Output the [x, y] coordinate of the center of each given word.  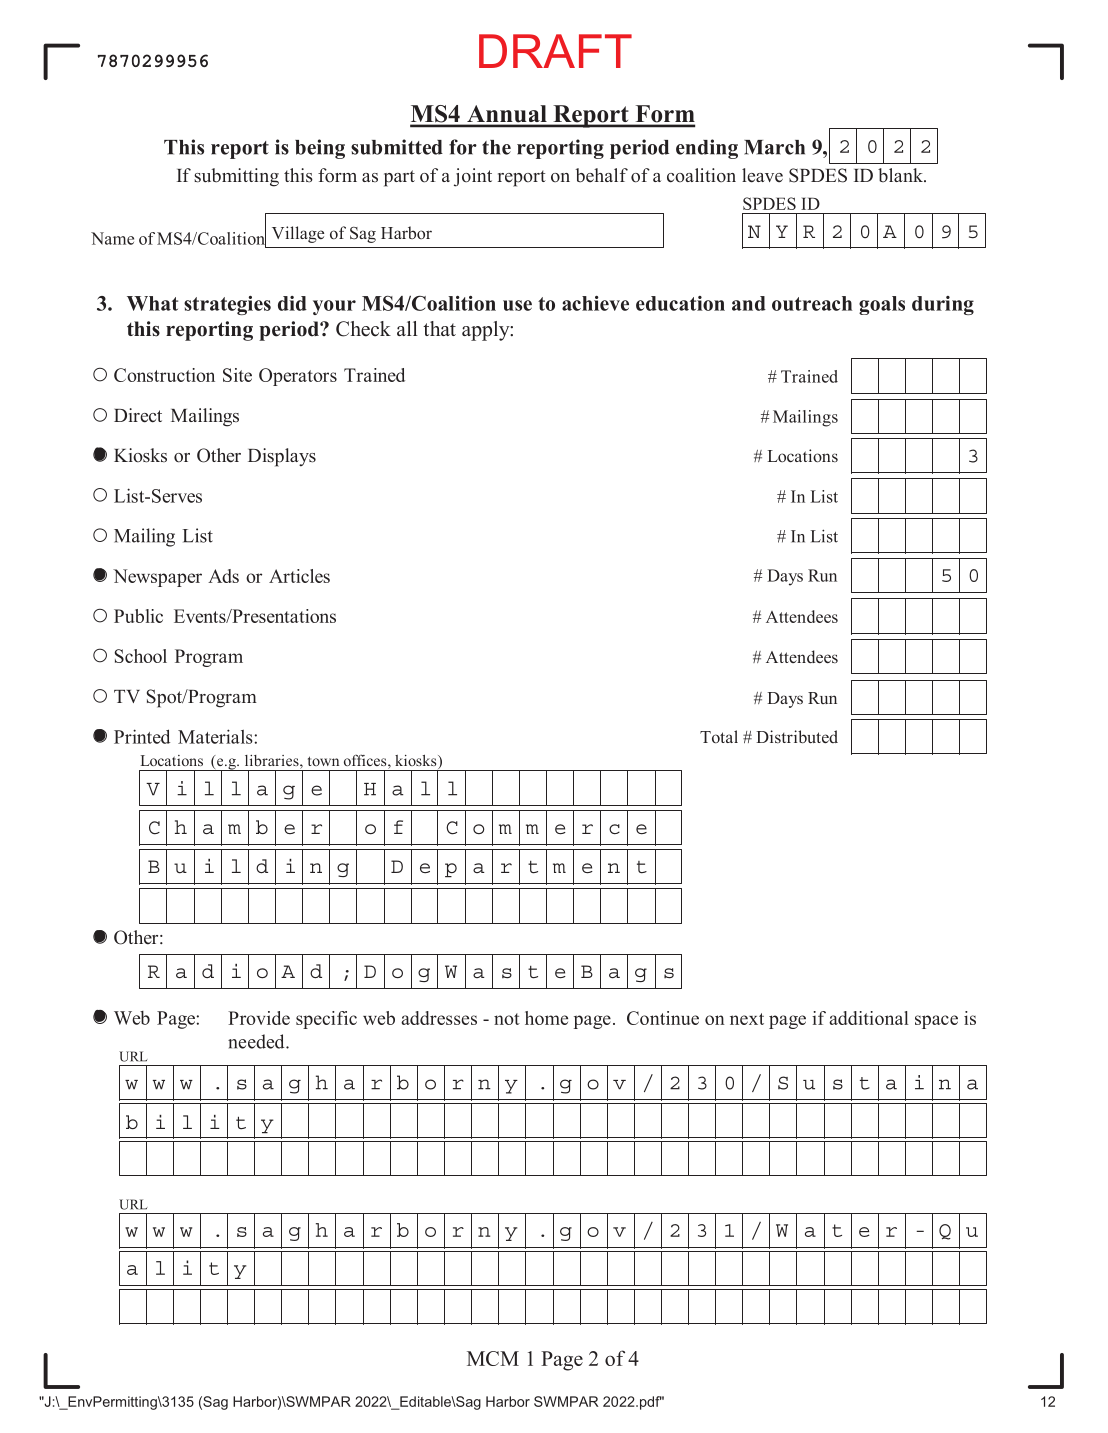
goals [882, 305]
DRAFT [555, 51]
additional [869, 1018]
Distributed [797, 736]
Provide [259, 1018]
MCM [493, 1358]
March [774, 147]
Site [237, 375]
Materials [215, 736]
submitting [236, 177]
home [546, 1018]
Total [719, 737]
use [517, 305]
